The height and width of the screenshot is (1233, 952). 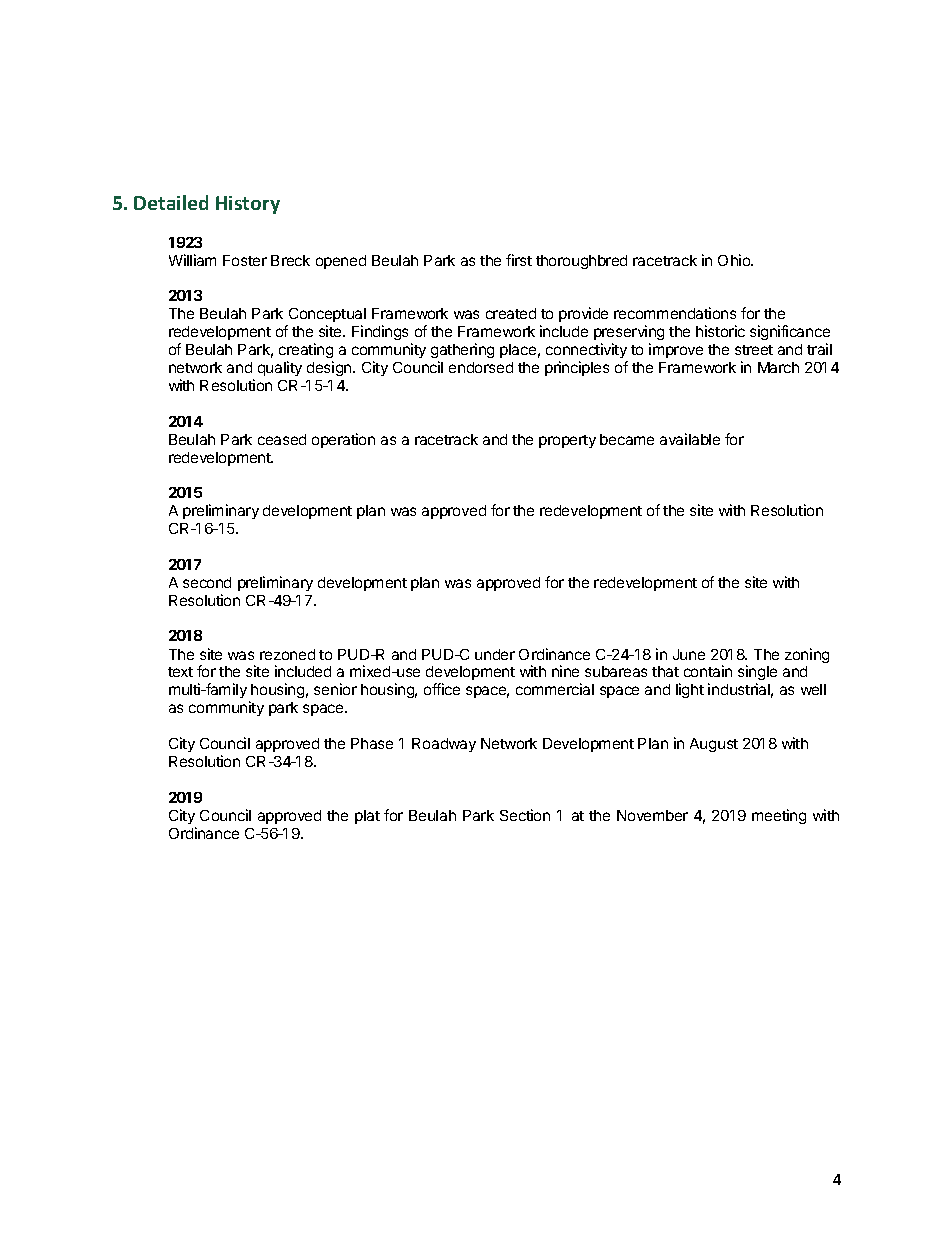 I want to click on History, so click(x=248, y=205).
